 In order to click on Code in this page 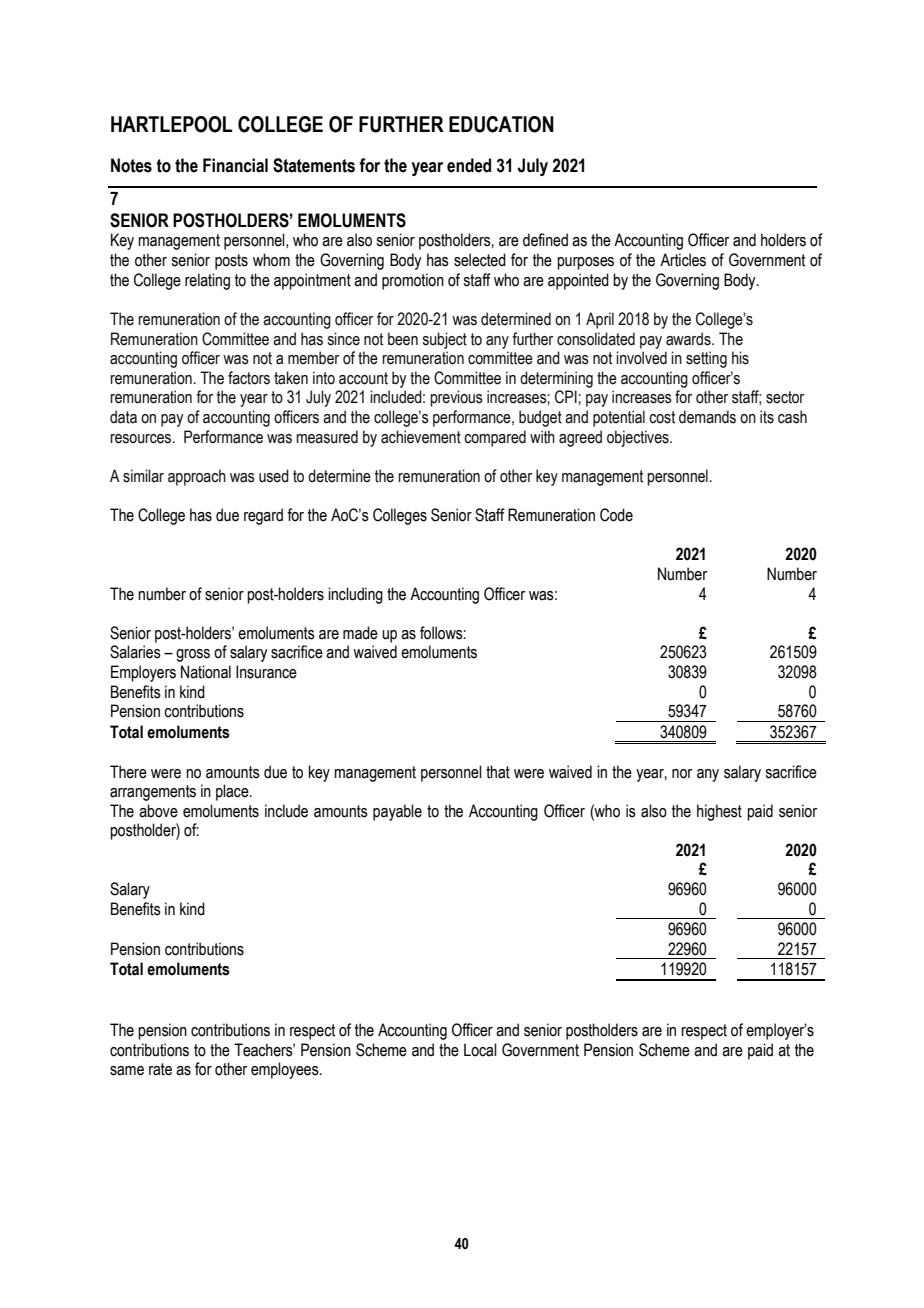, I will do `click(616, 515)`.
